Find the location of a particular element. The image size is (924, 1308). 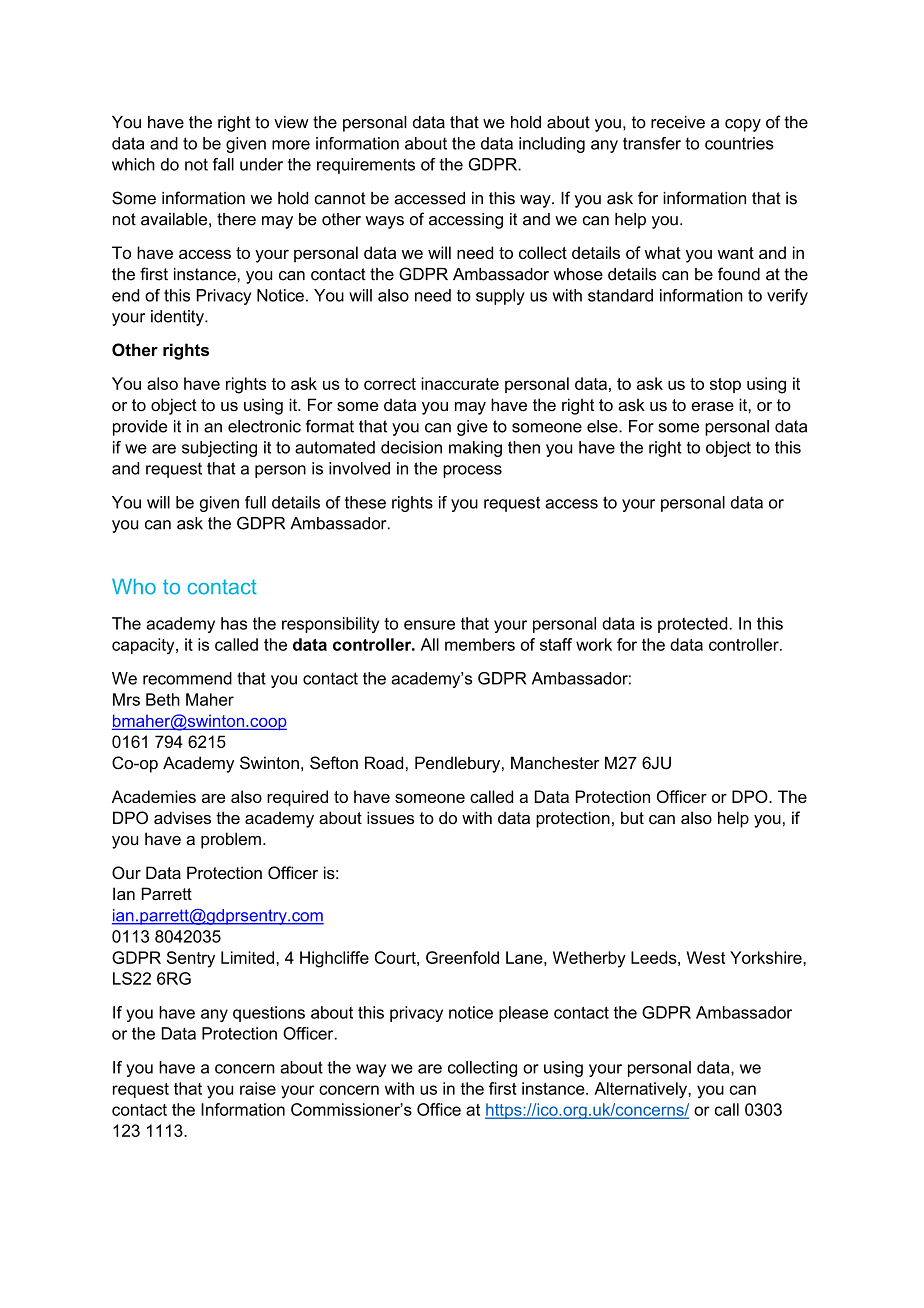

protected is located at coordinates (694, 625).
